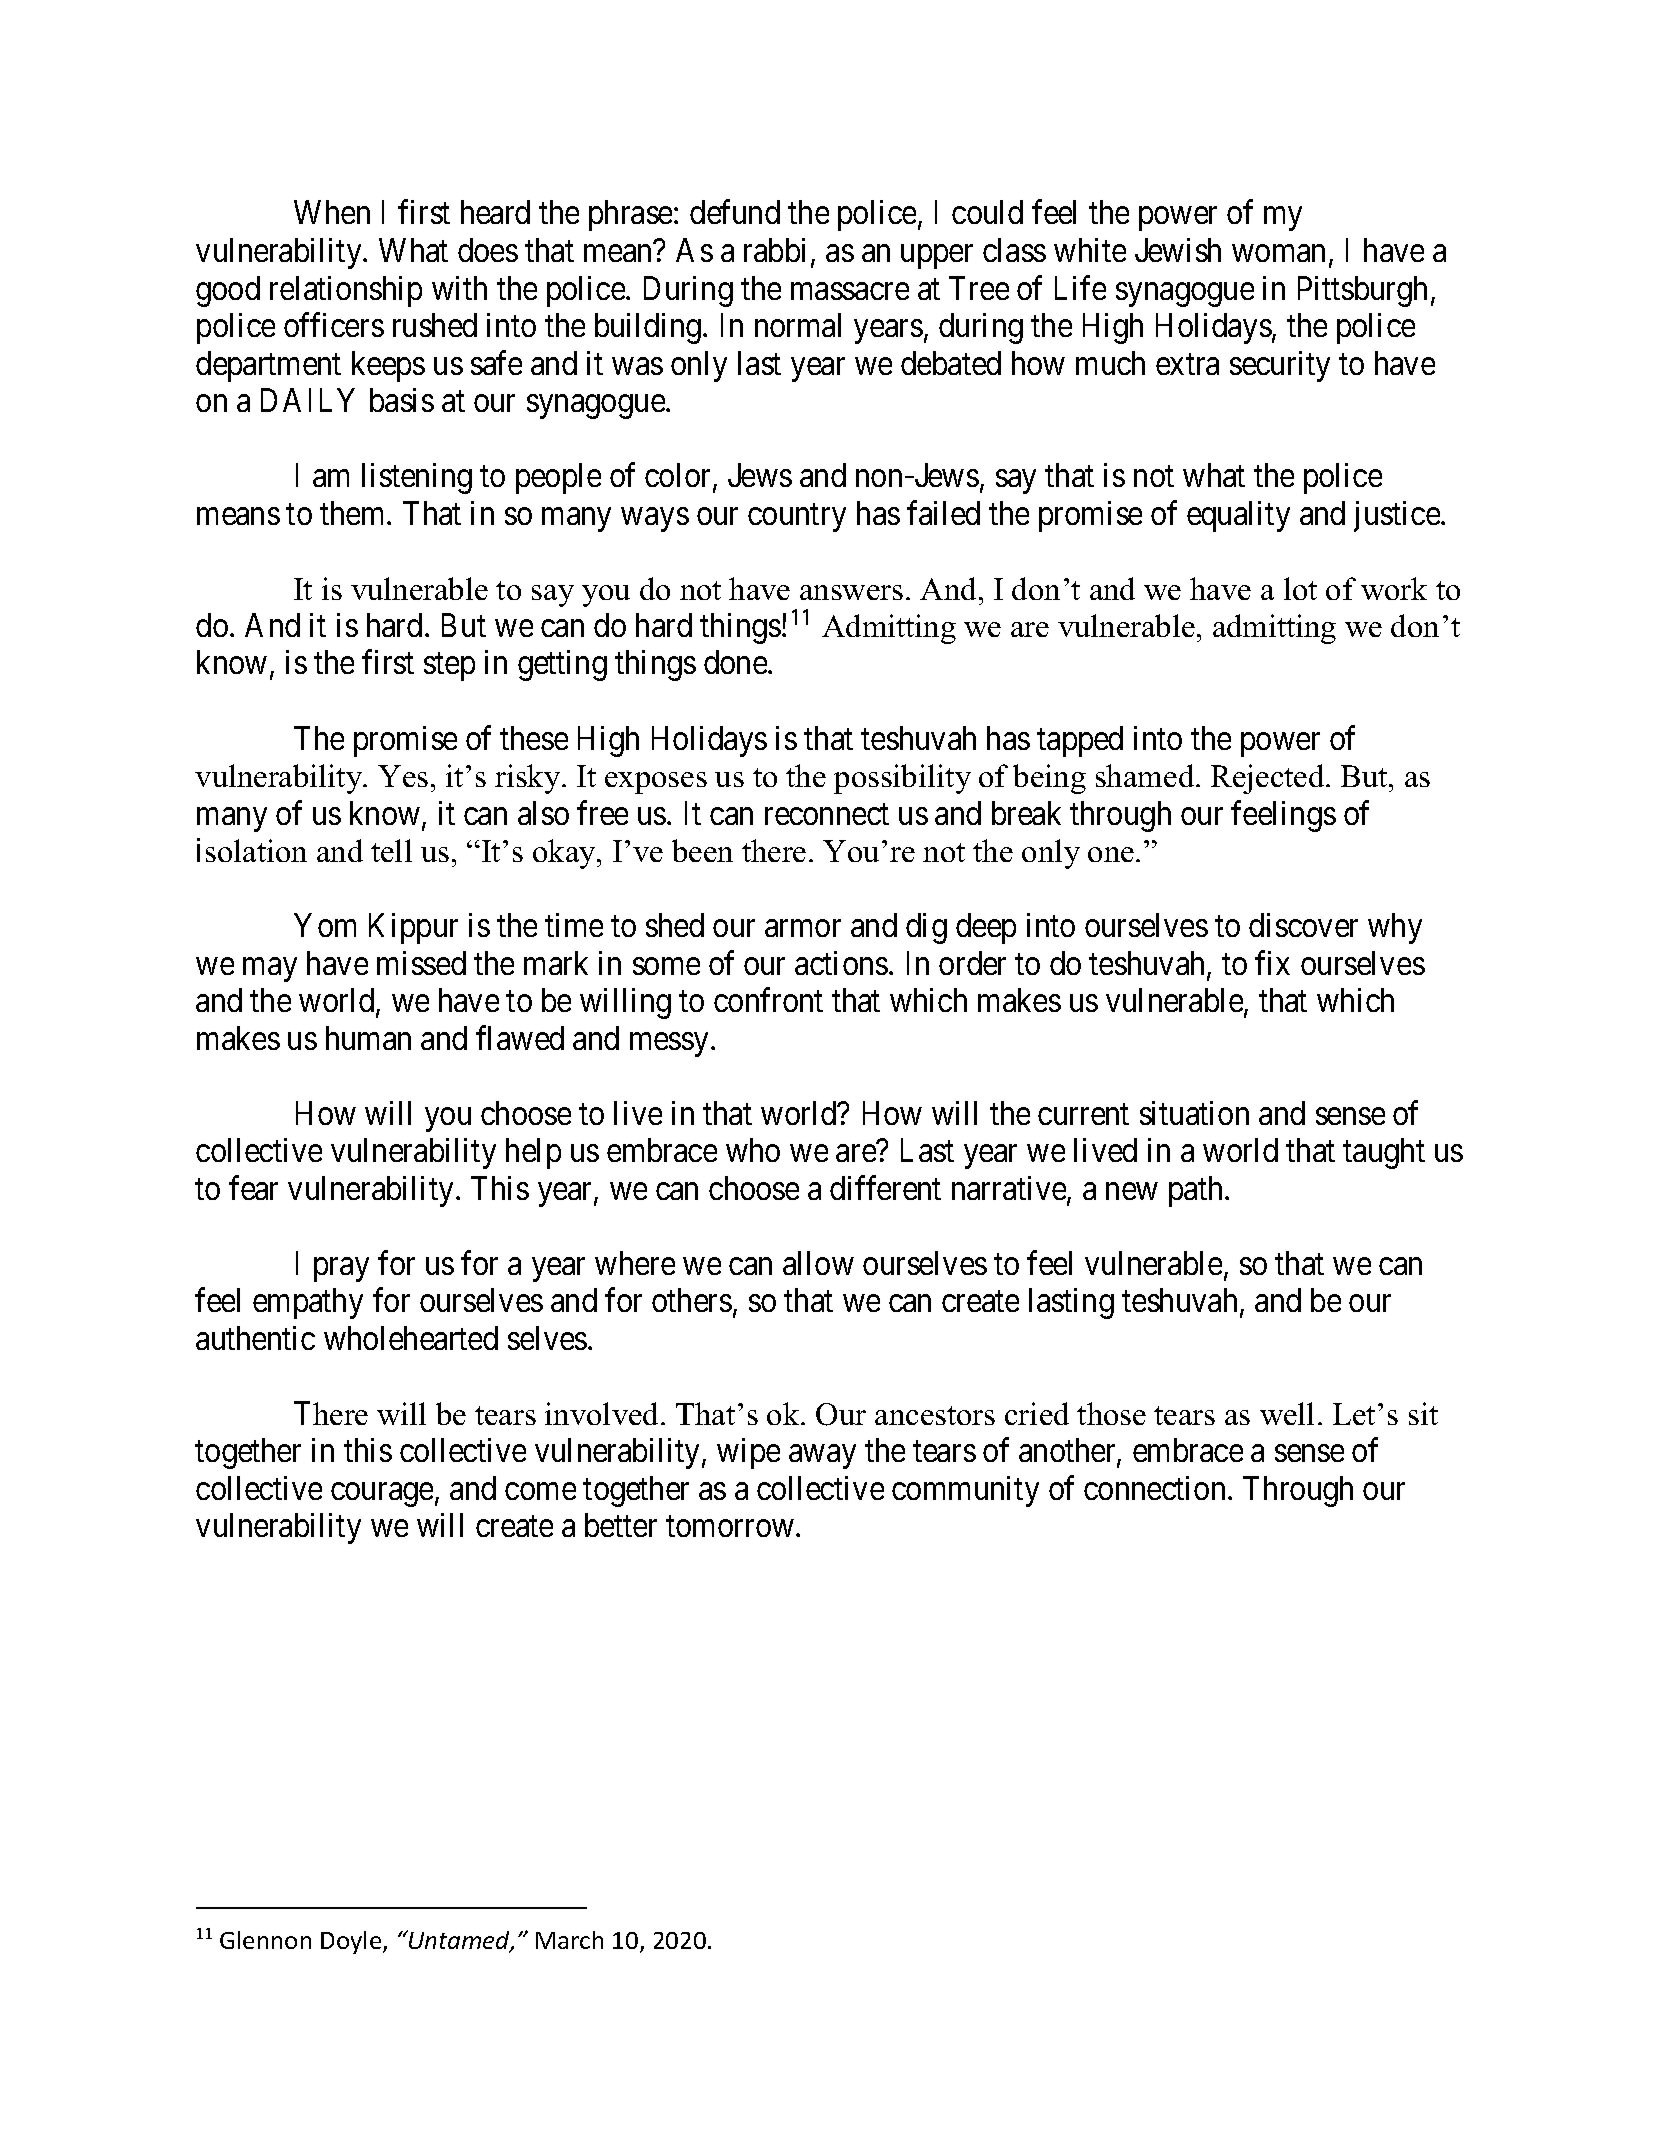 This page has width=1663, height=2152. I want to click on Yes, so click(403, 776).
